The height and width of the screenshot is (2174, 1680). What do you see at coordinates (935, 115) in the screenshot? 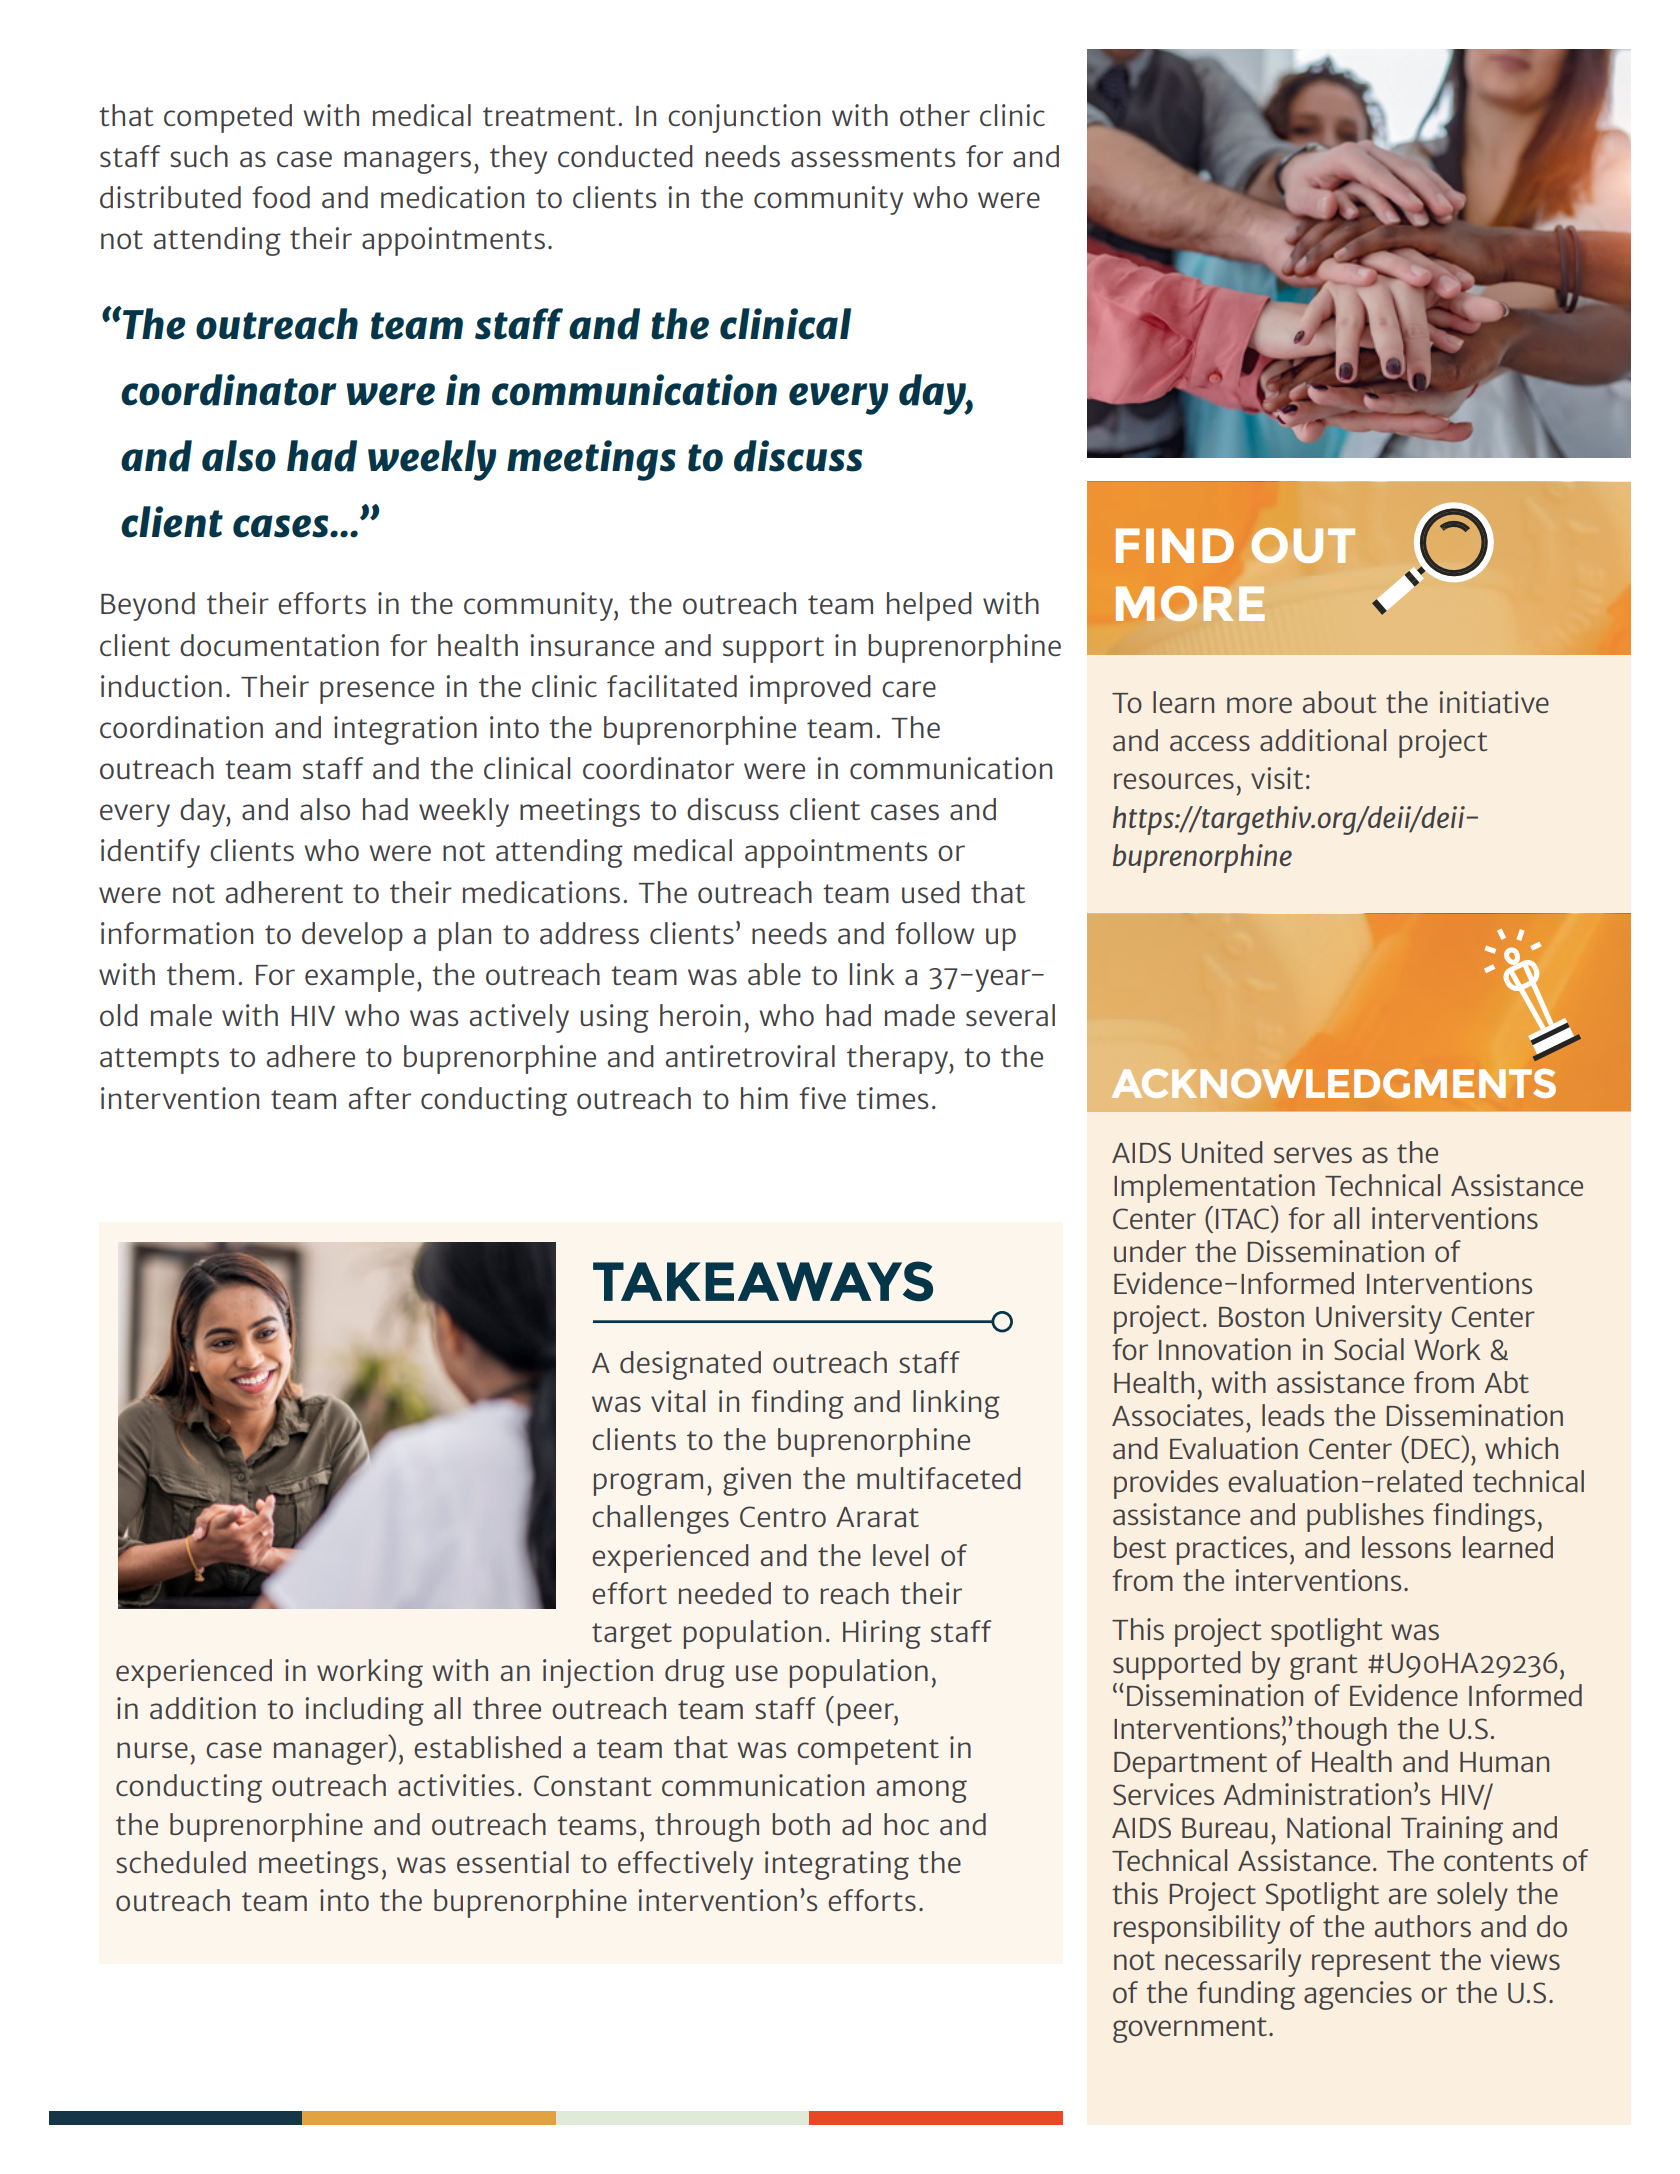
I see `other` at bounding box center [935, 115].
